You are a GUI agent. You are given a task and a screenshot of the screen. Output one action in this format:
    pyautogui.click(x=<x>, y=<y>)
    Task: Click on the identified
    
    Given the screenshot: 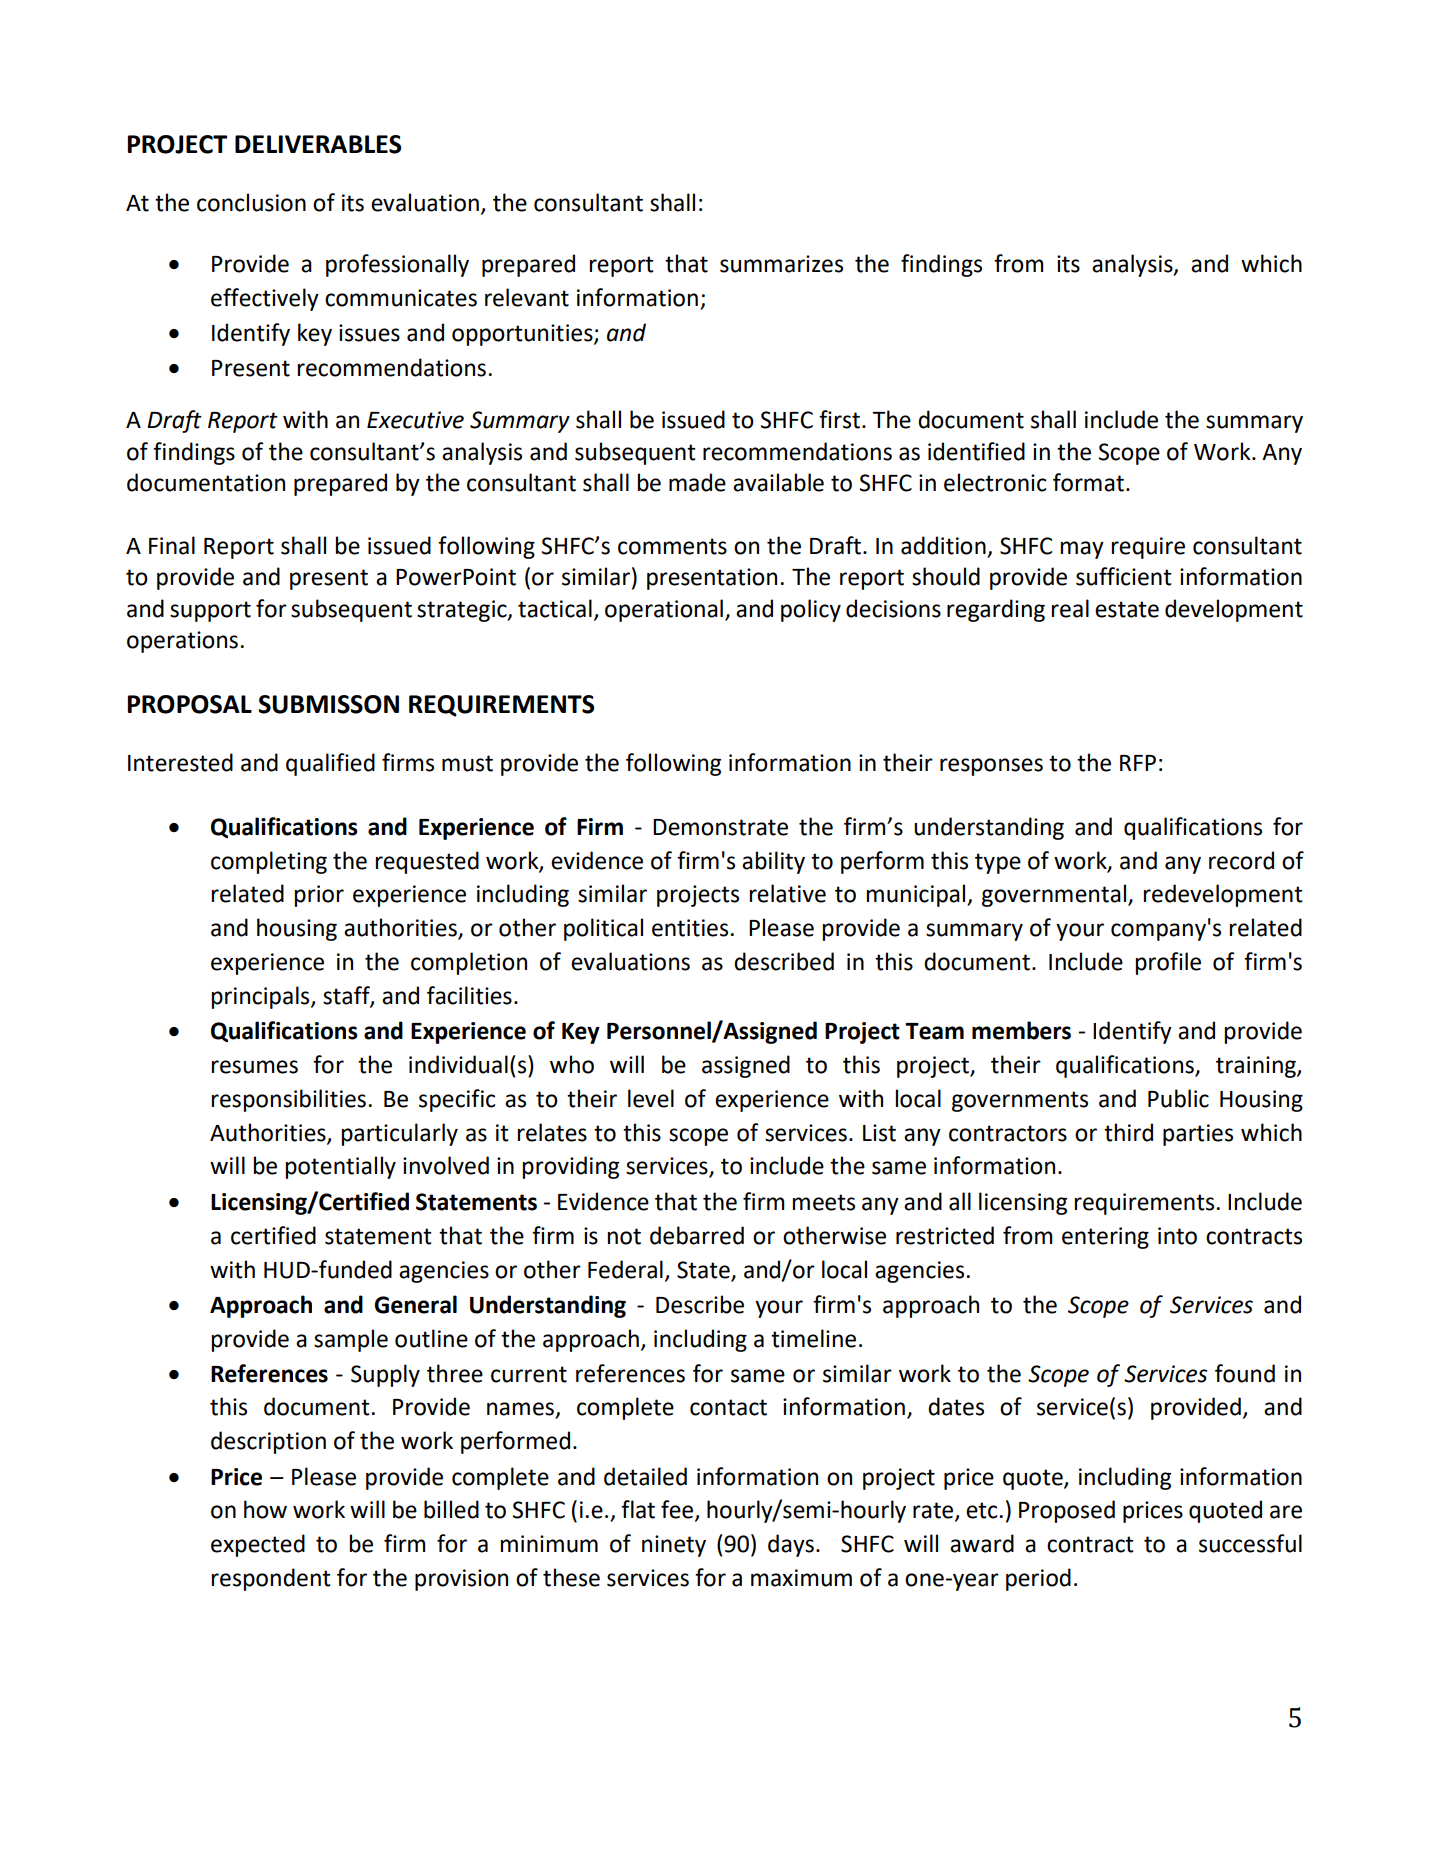 What is the action you would take?
    pyautogui.click(x=976, y=451)
